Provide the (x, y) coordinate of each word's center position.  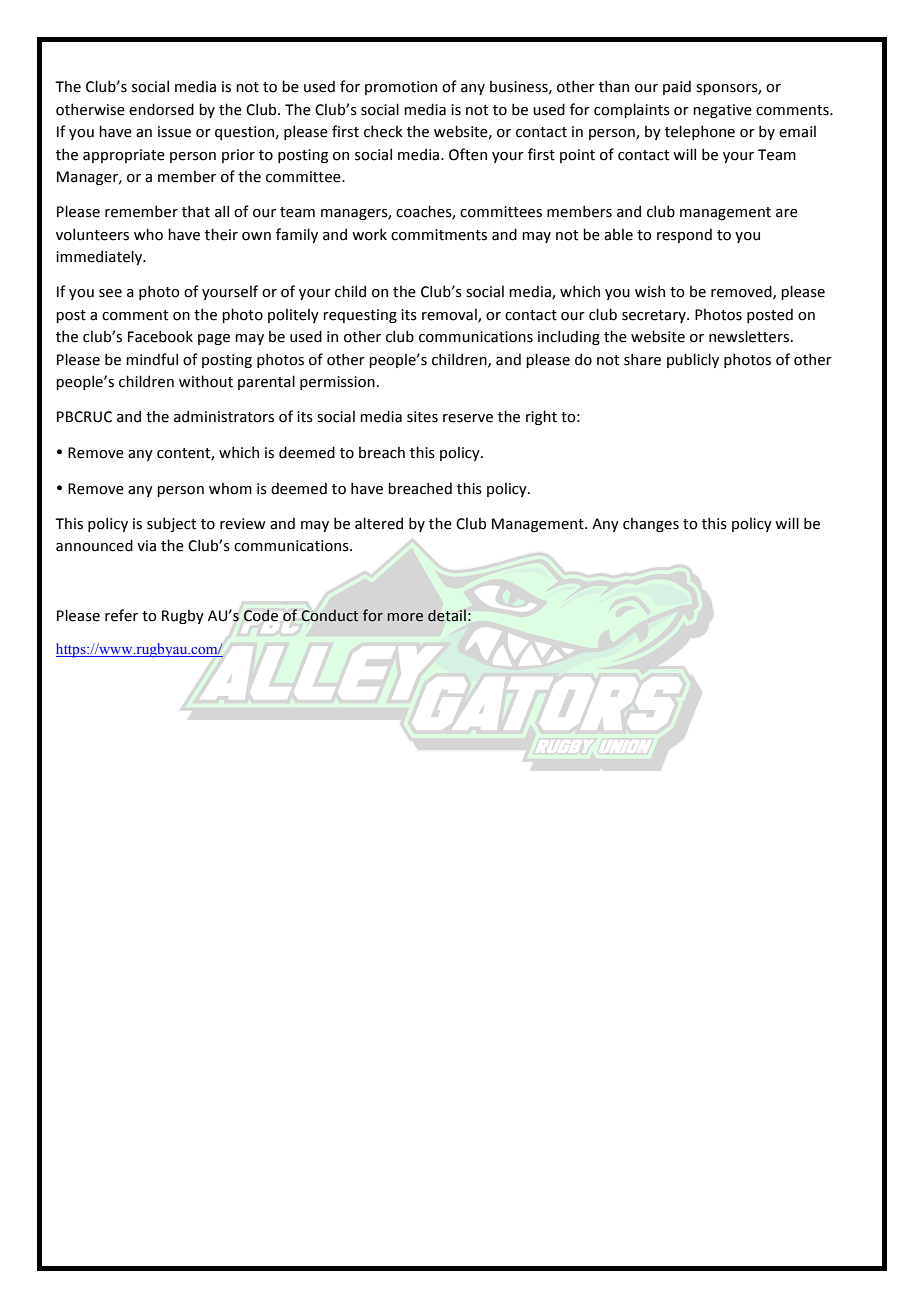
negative (722, 111)
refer (121, 615)
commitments (439, 235)
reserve (468, 418)
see (110, 293)
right (541, 417)
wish (650, 291)
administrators (224, 416)
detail (447, 615)
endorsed (161, 109)
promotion (401, 88)
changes (651, 525)
